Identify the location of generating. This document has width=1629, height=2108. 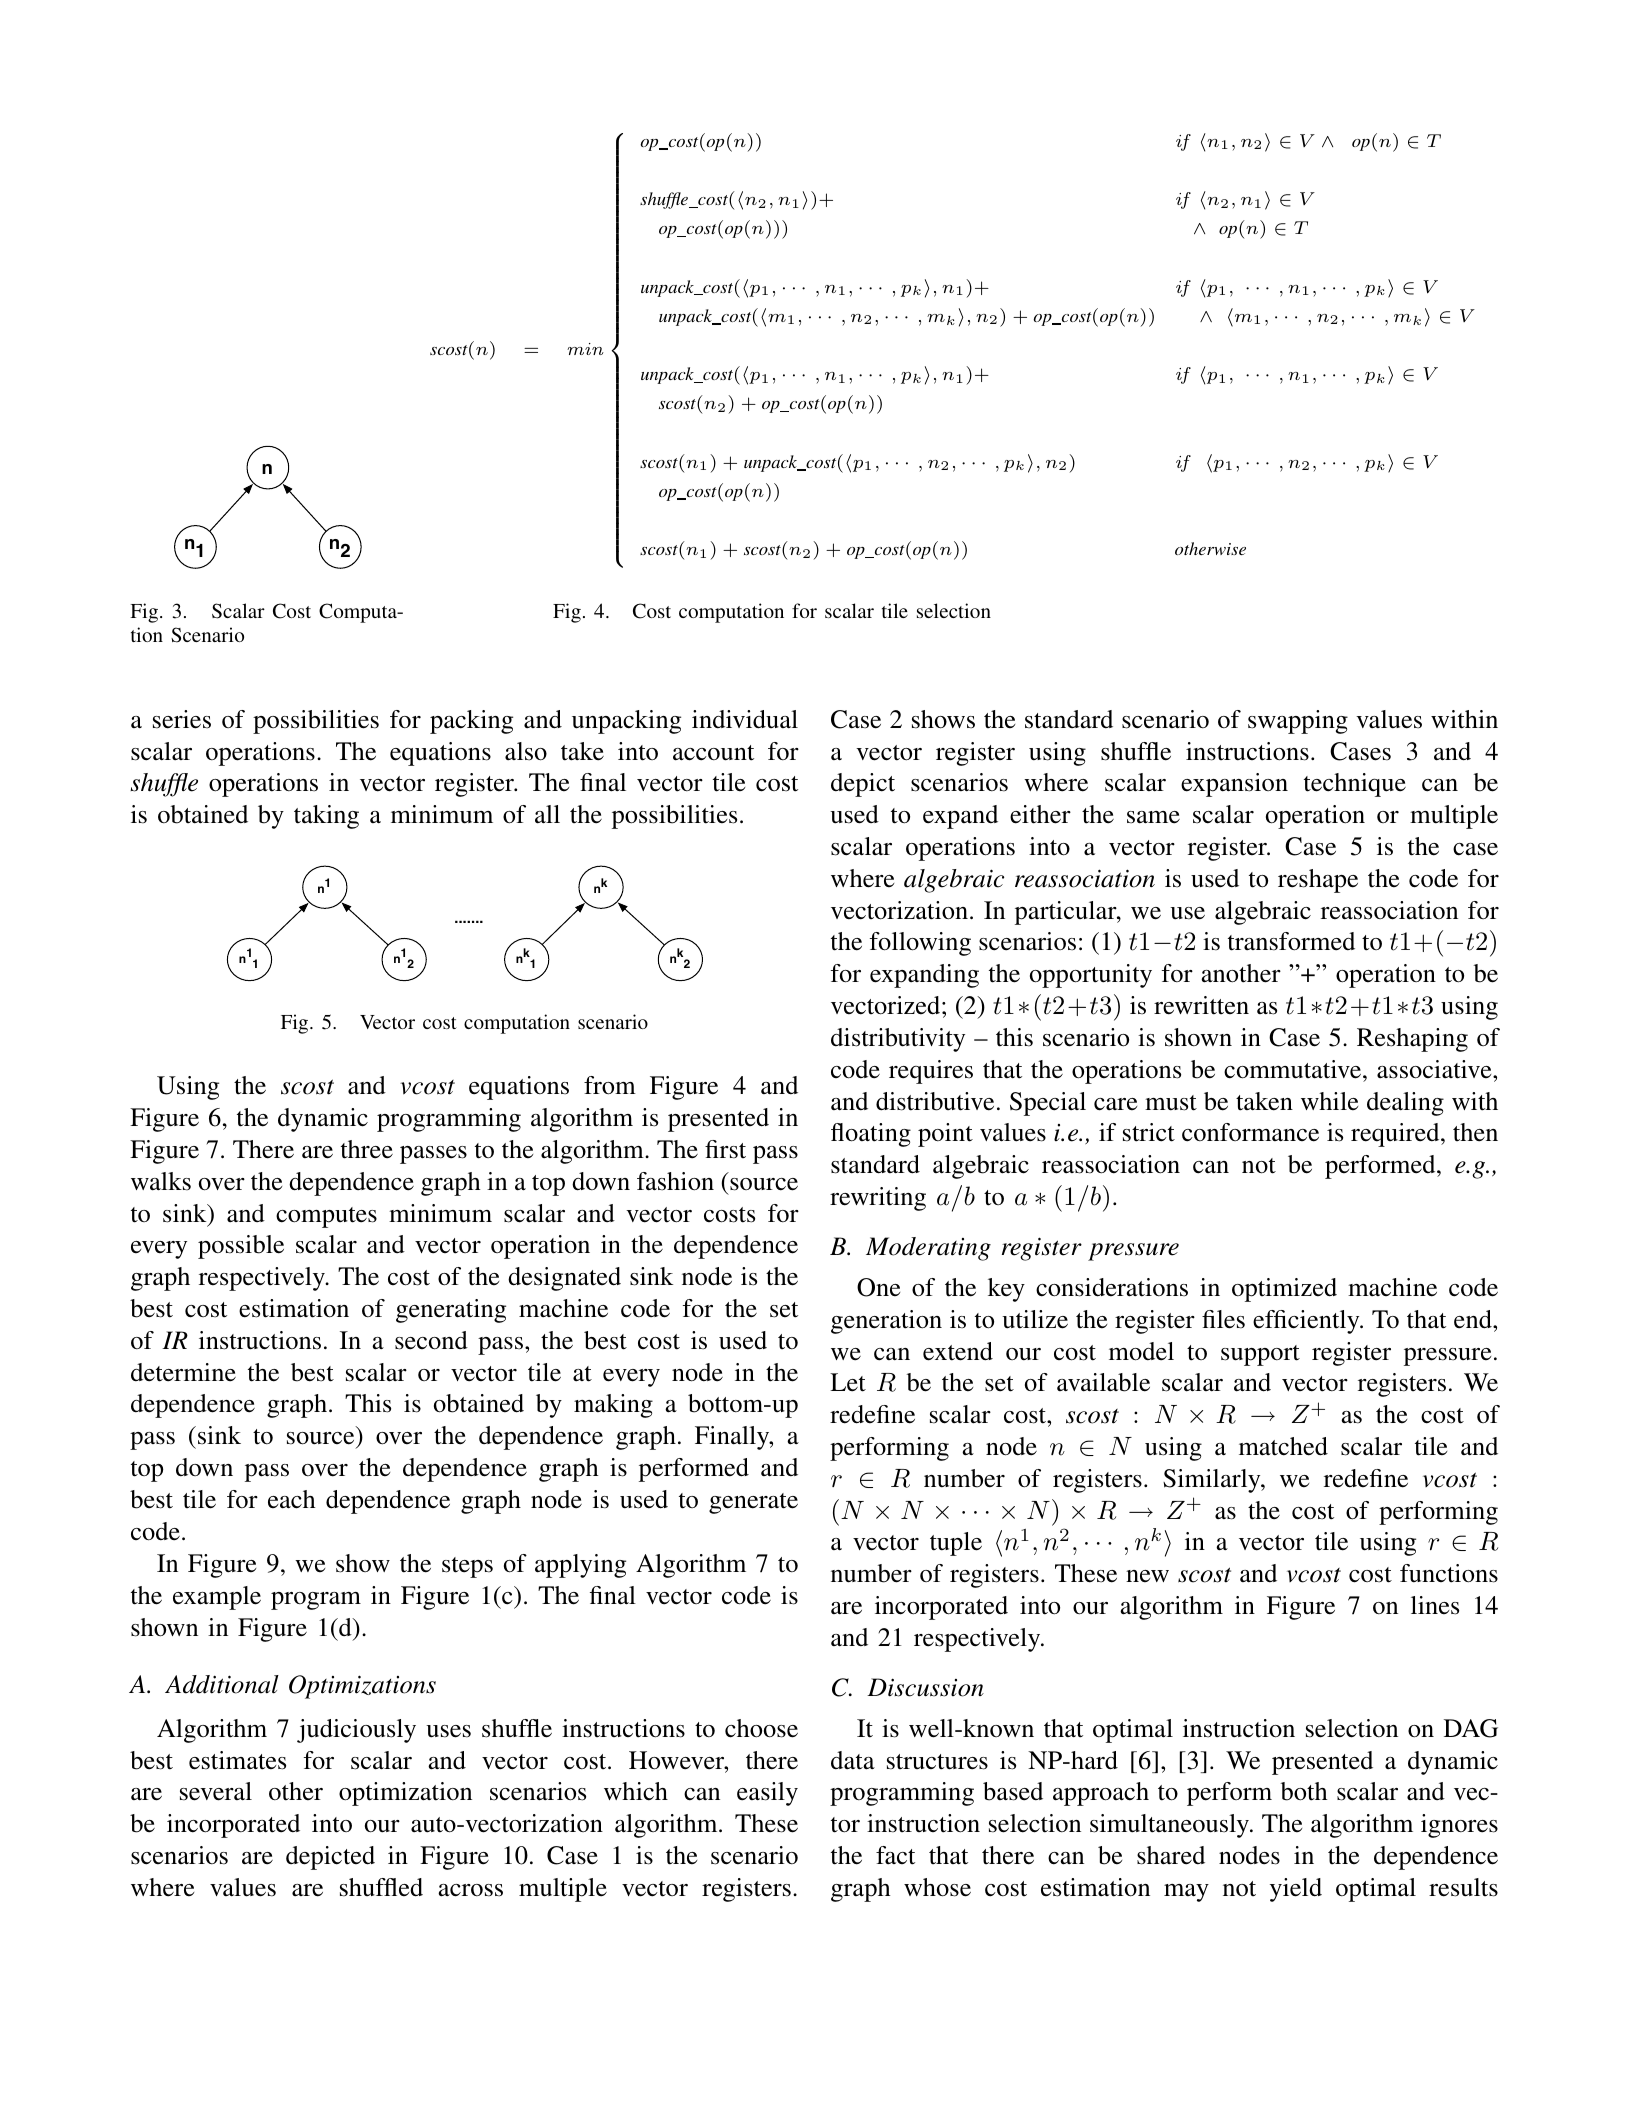
(451, 1311).
